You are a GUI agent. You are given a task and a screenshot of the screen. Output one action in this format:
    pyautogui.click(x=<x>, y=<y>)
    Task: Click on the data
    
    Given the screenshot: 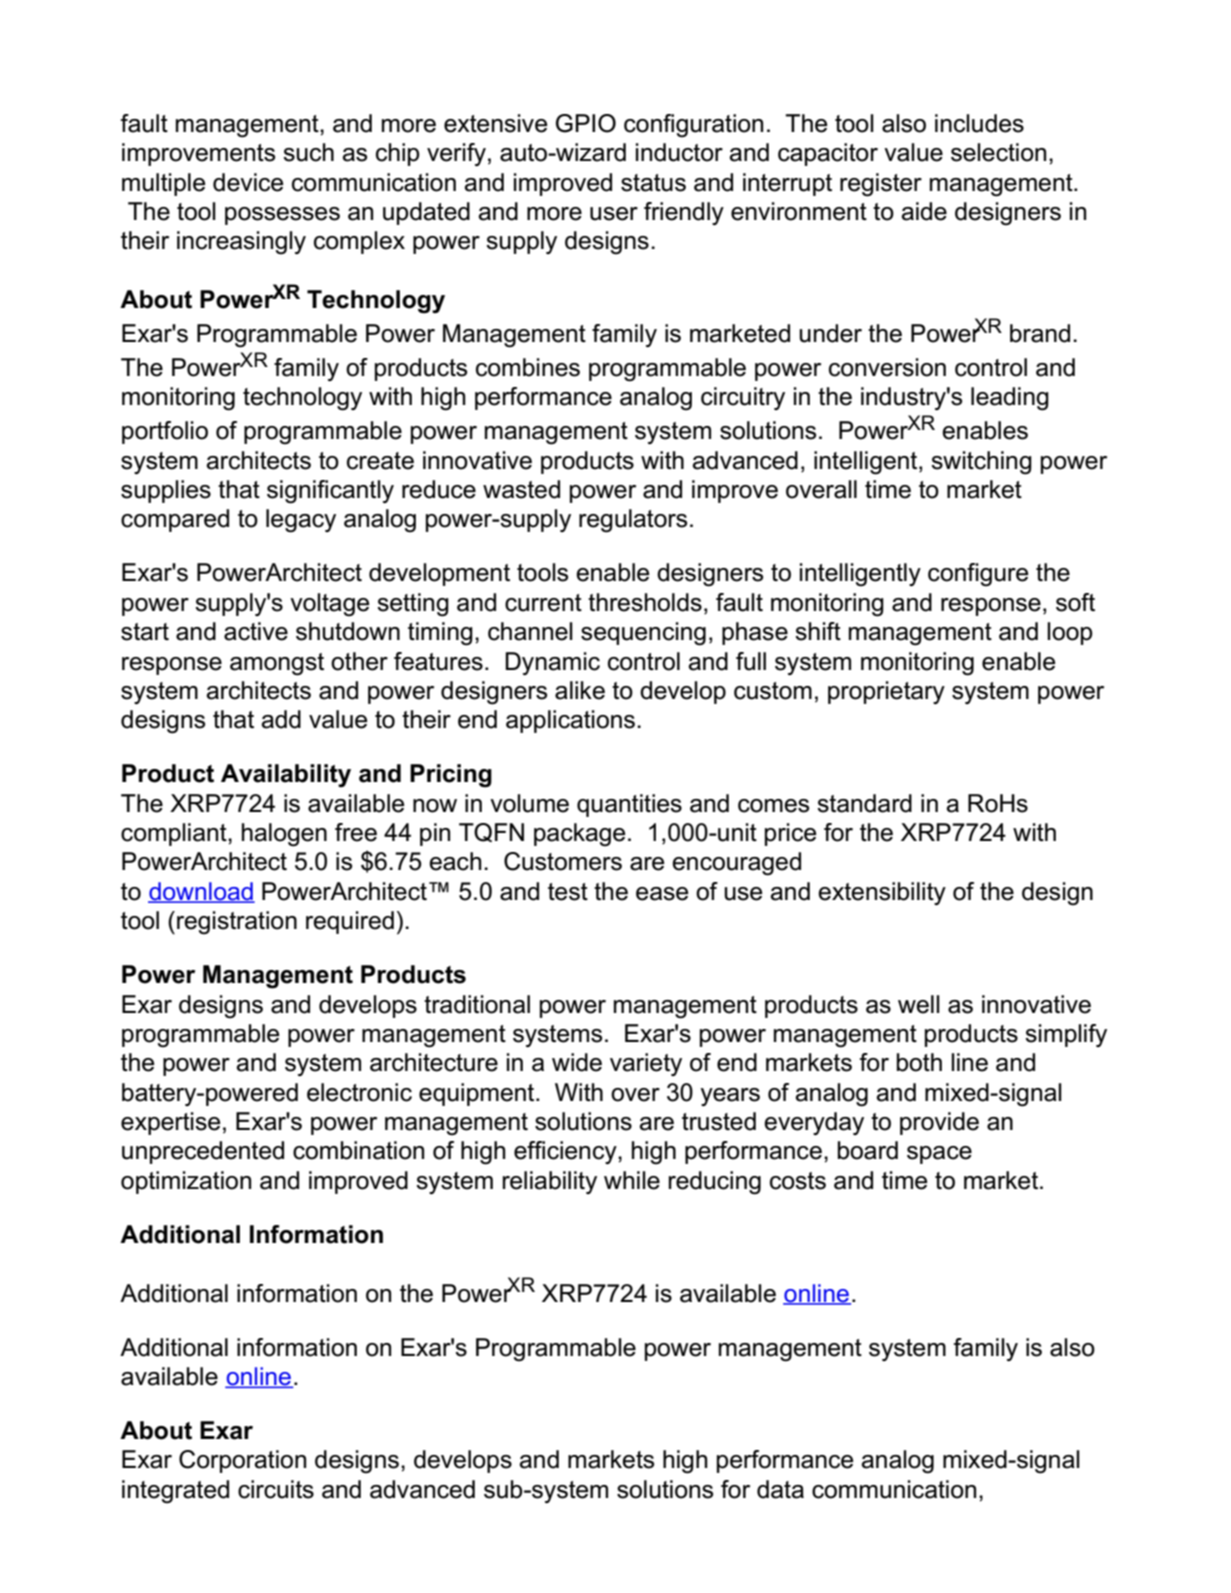 What is the action you would take?
    pyautogui.click(x=780, y=1489)
